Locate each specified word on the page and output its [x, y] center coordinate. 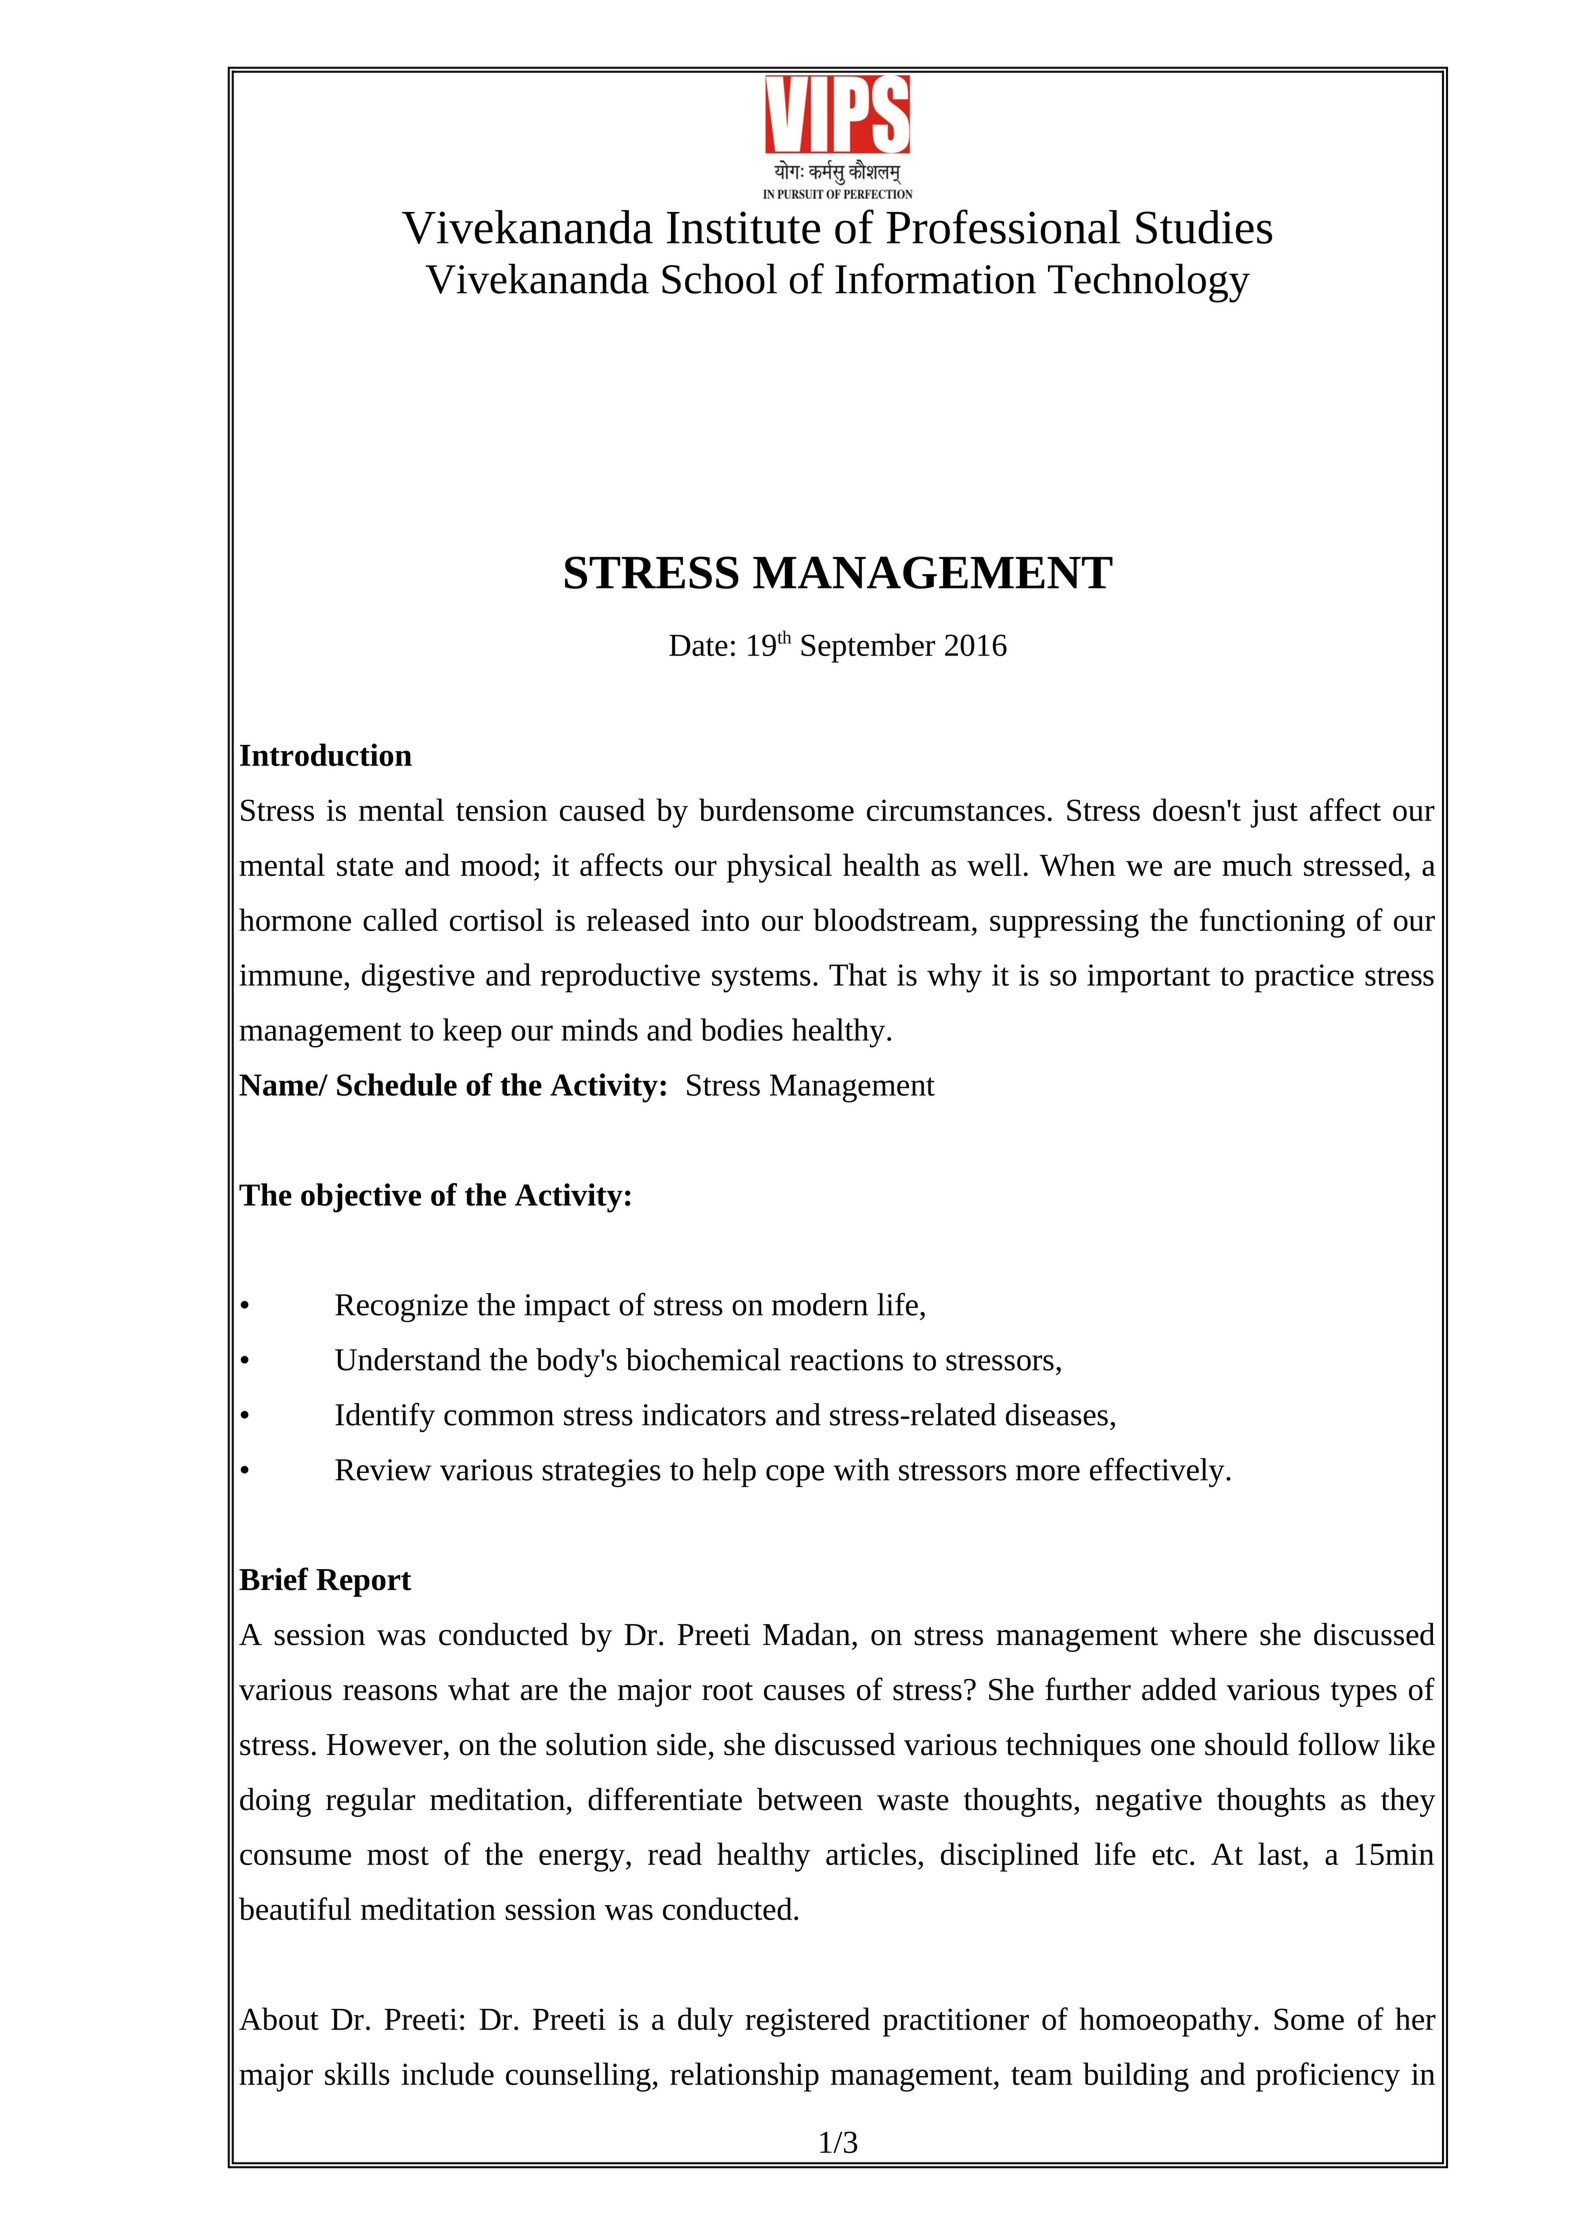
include [447, 2073]
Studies [1204, 227]
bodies [742, 1029]
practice [1304, 978]
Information [935, 278]
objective [361, 1198]
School [719, 278]
